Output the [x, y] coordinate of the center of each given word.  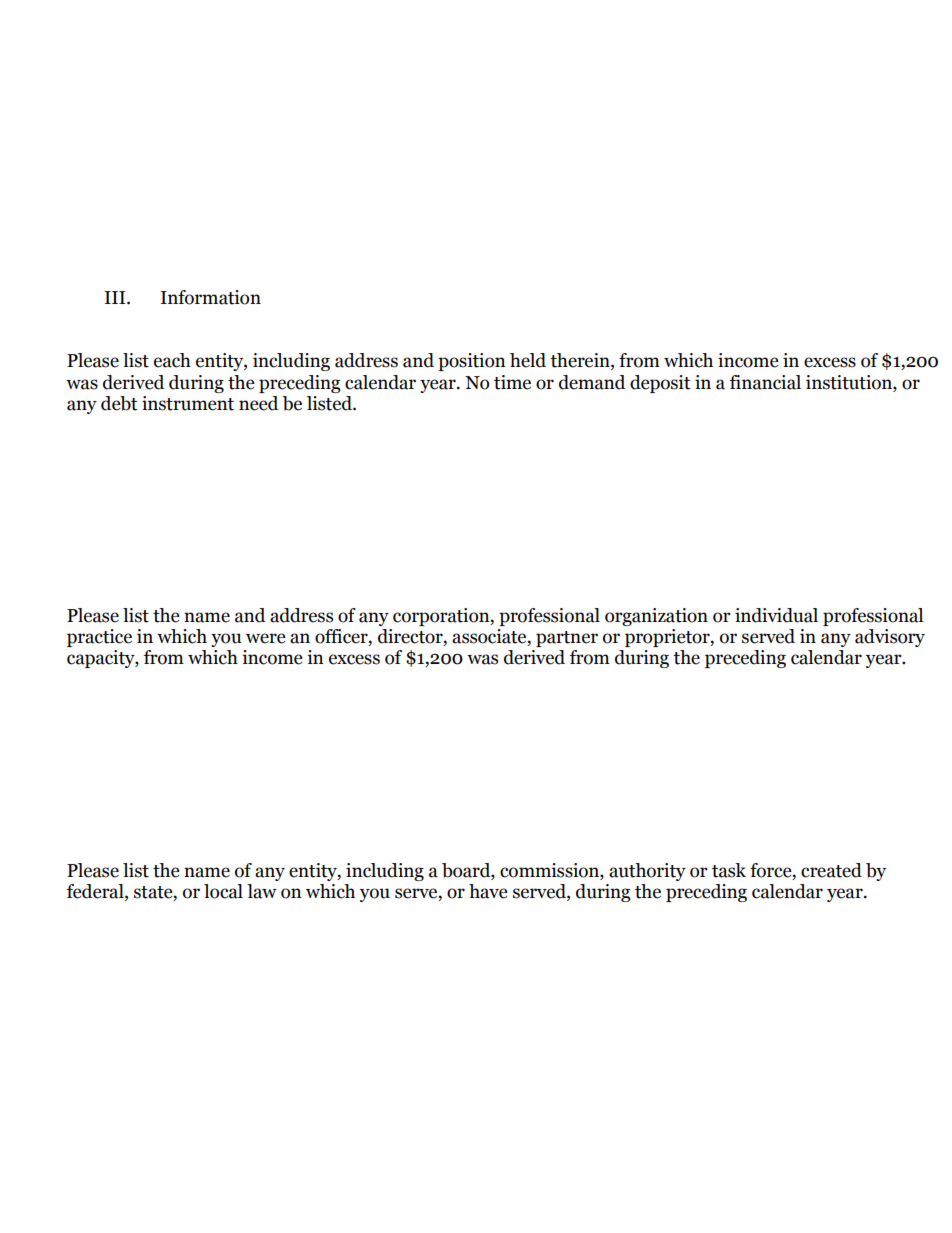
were [266, 638]
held [528, 360]
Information [210, 297]
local [223, 891]
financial [765, 382]
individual [776, 615]
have [488, 891]
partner [567, 639]
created [831, 870]
